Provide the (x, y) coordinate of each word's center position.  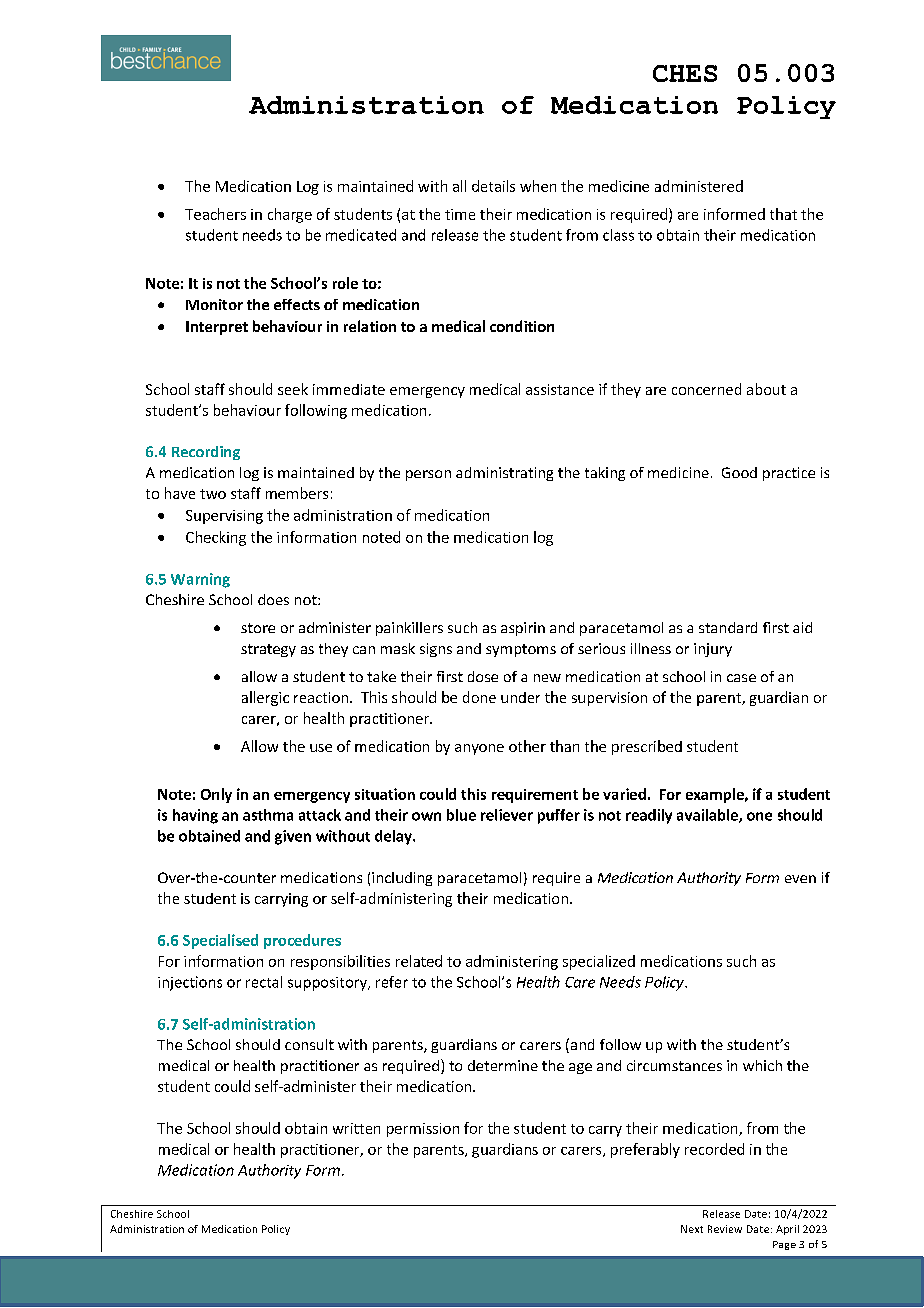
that (783, 214)
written (356, 1128)
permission (423, 1130)
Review (725, 1229)
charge (290, 215)
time (460, 214)
